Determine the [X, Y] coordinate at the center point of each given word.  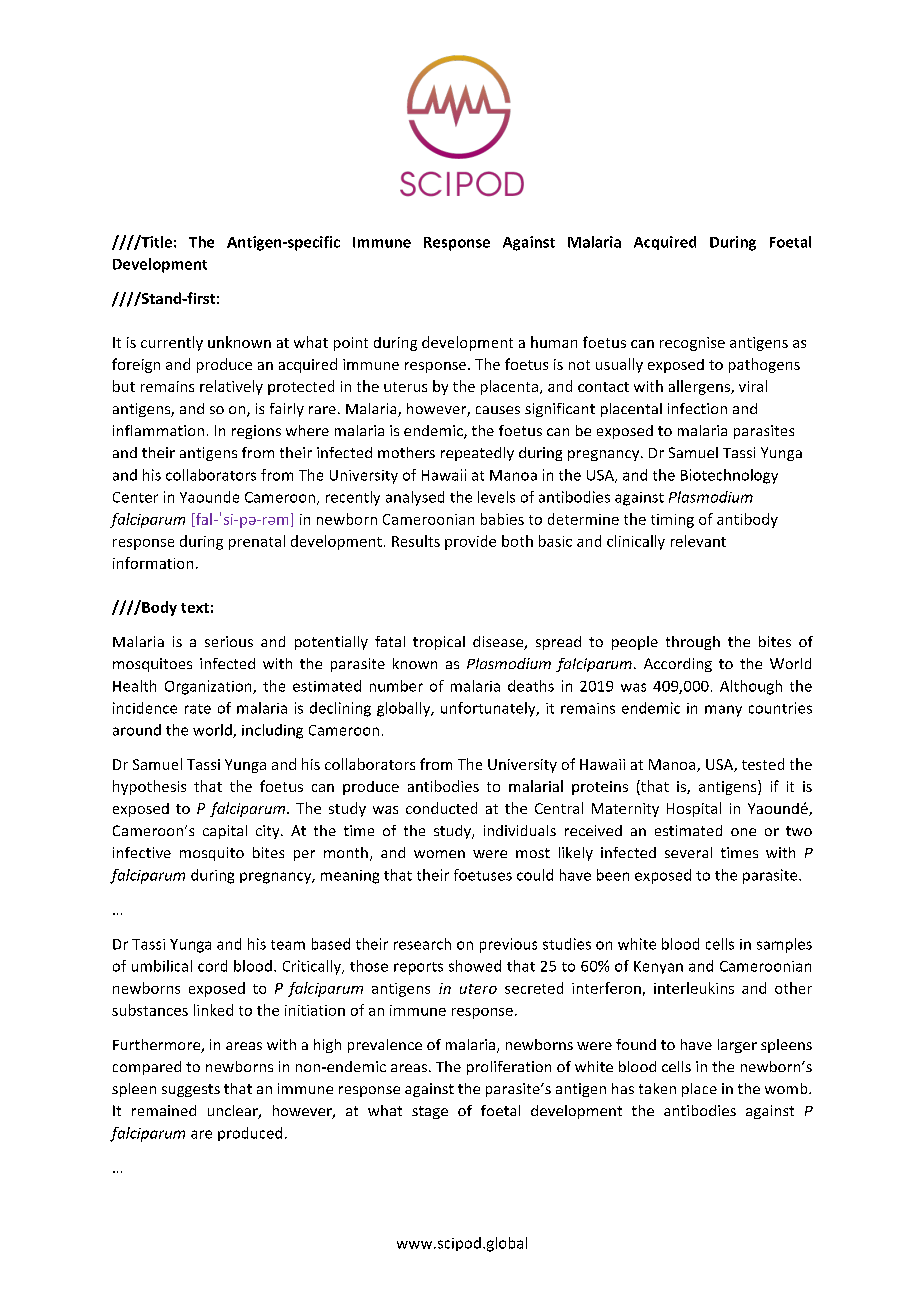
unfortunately [489, 709]
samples [784, 945]
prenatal [257, 542]
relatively [231, 387]
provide [470, 542]
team [288, 945]
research [422, 944]
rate [198, 709]
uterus [405, 387]
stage [430, 1112]
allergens [700, 387]
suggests [191, 1090]
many [723, 711]
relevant [698, 541]
